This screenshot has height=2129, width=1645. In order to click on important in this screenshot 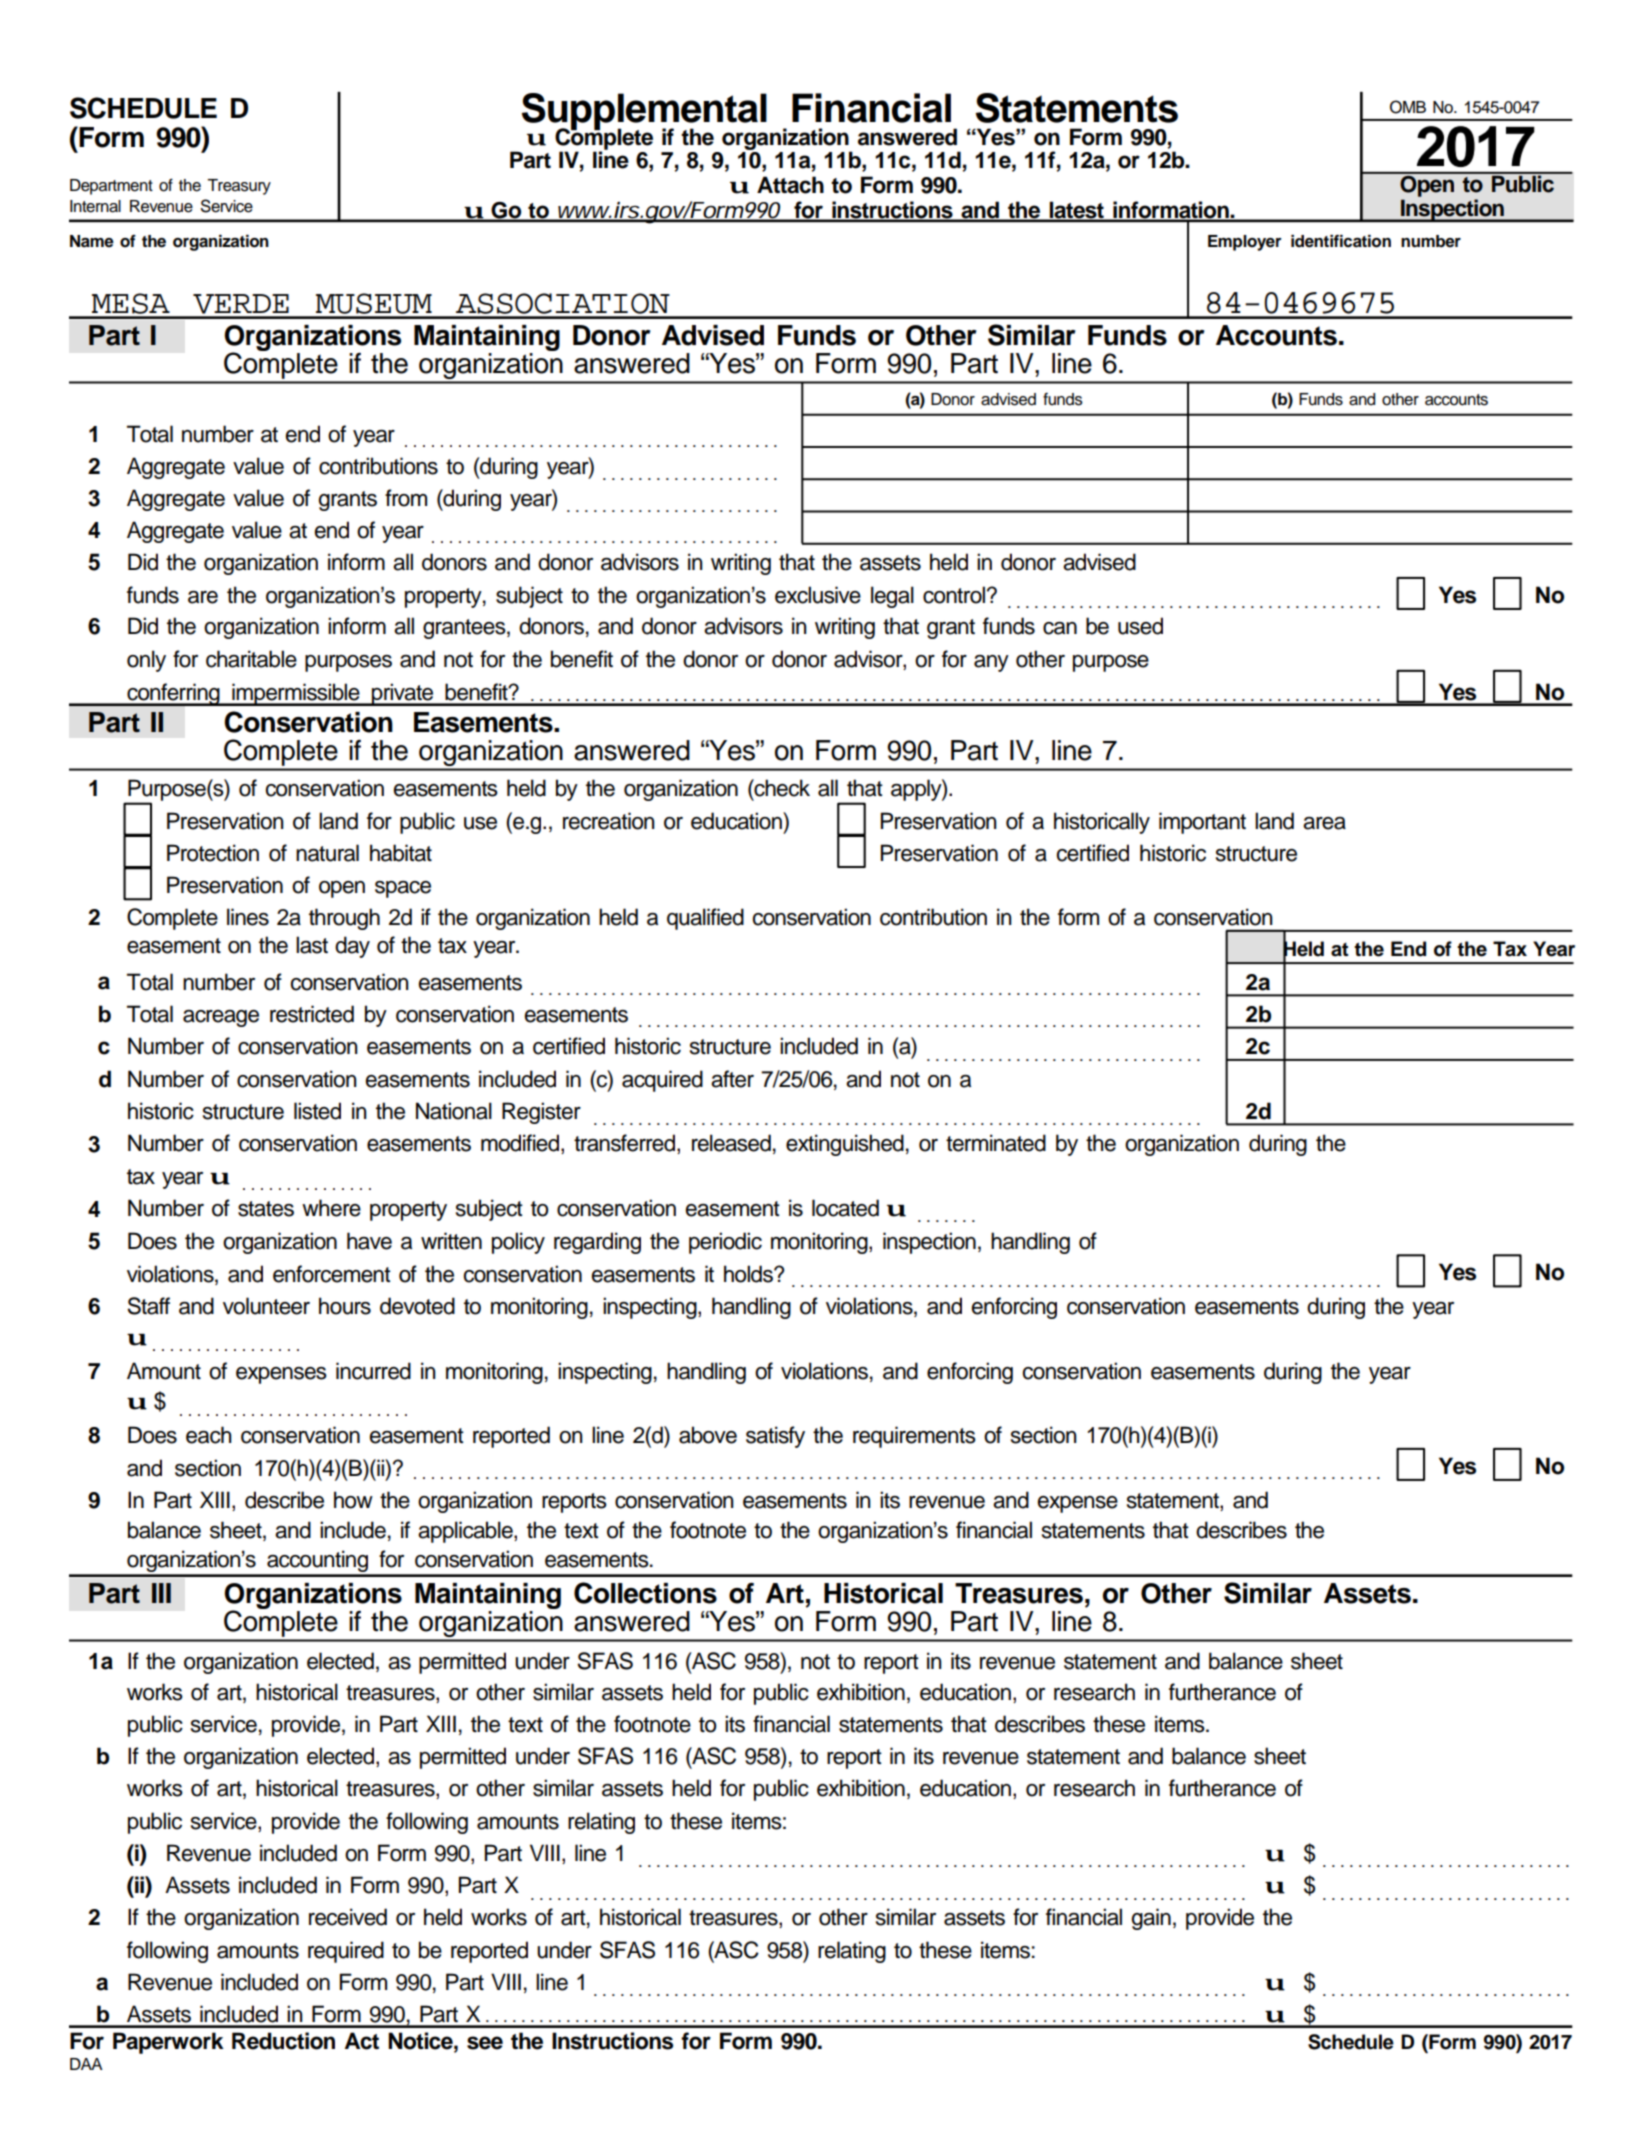, I will do `click(1202, 823)`.
